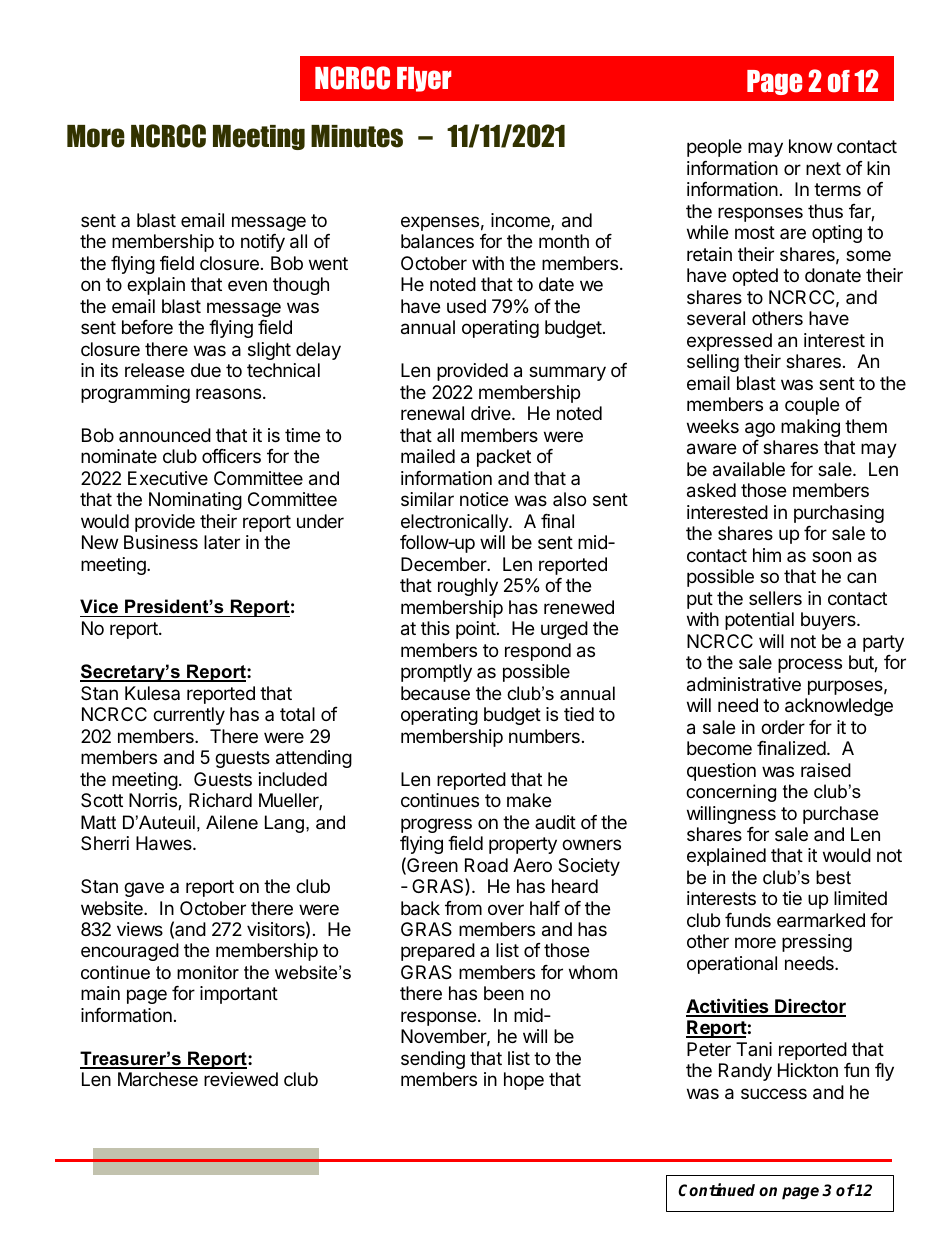 The image size is (952, 1233). What do you see at coordinates (189, 716) in the screenshot?
I see `currently` at bounding box center [189, 716].
